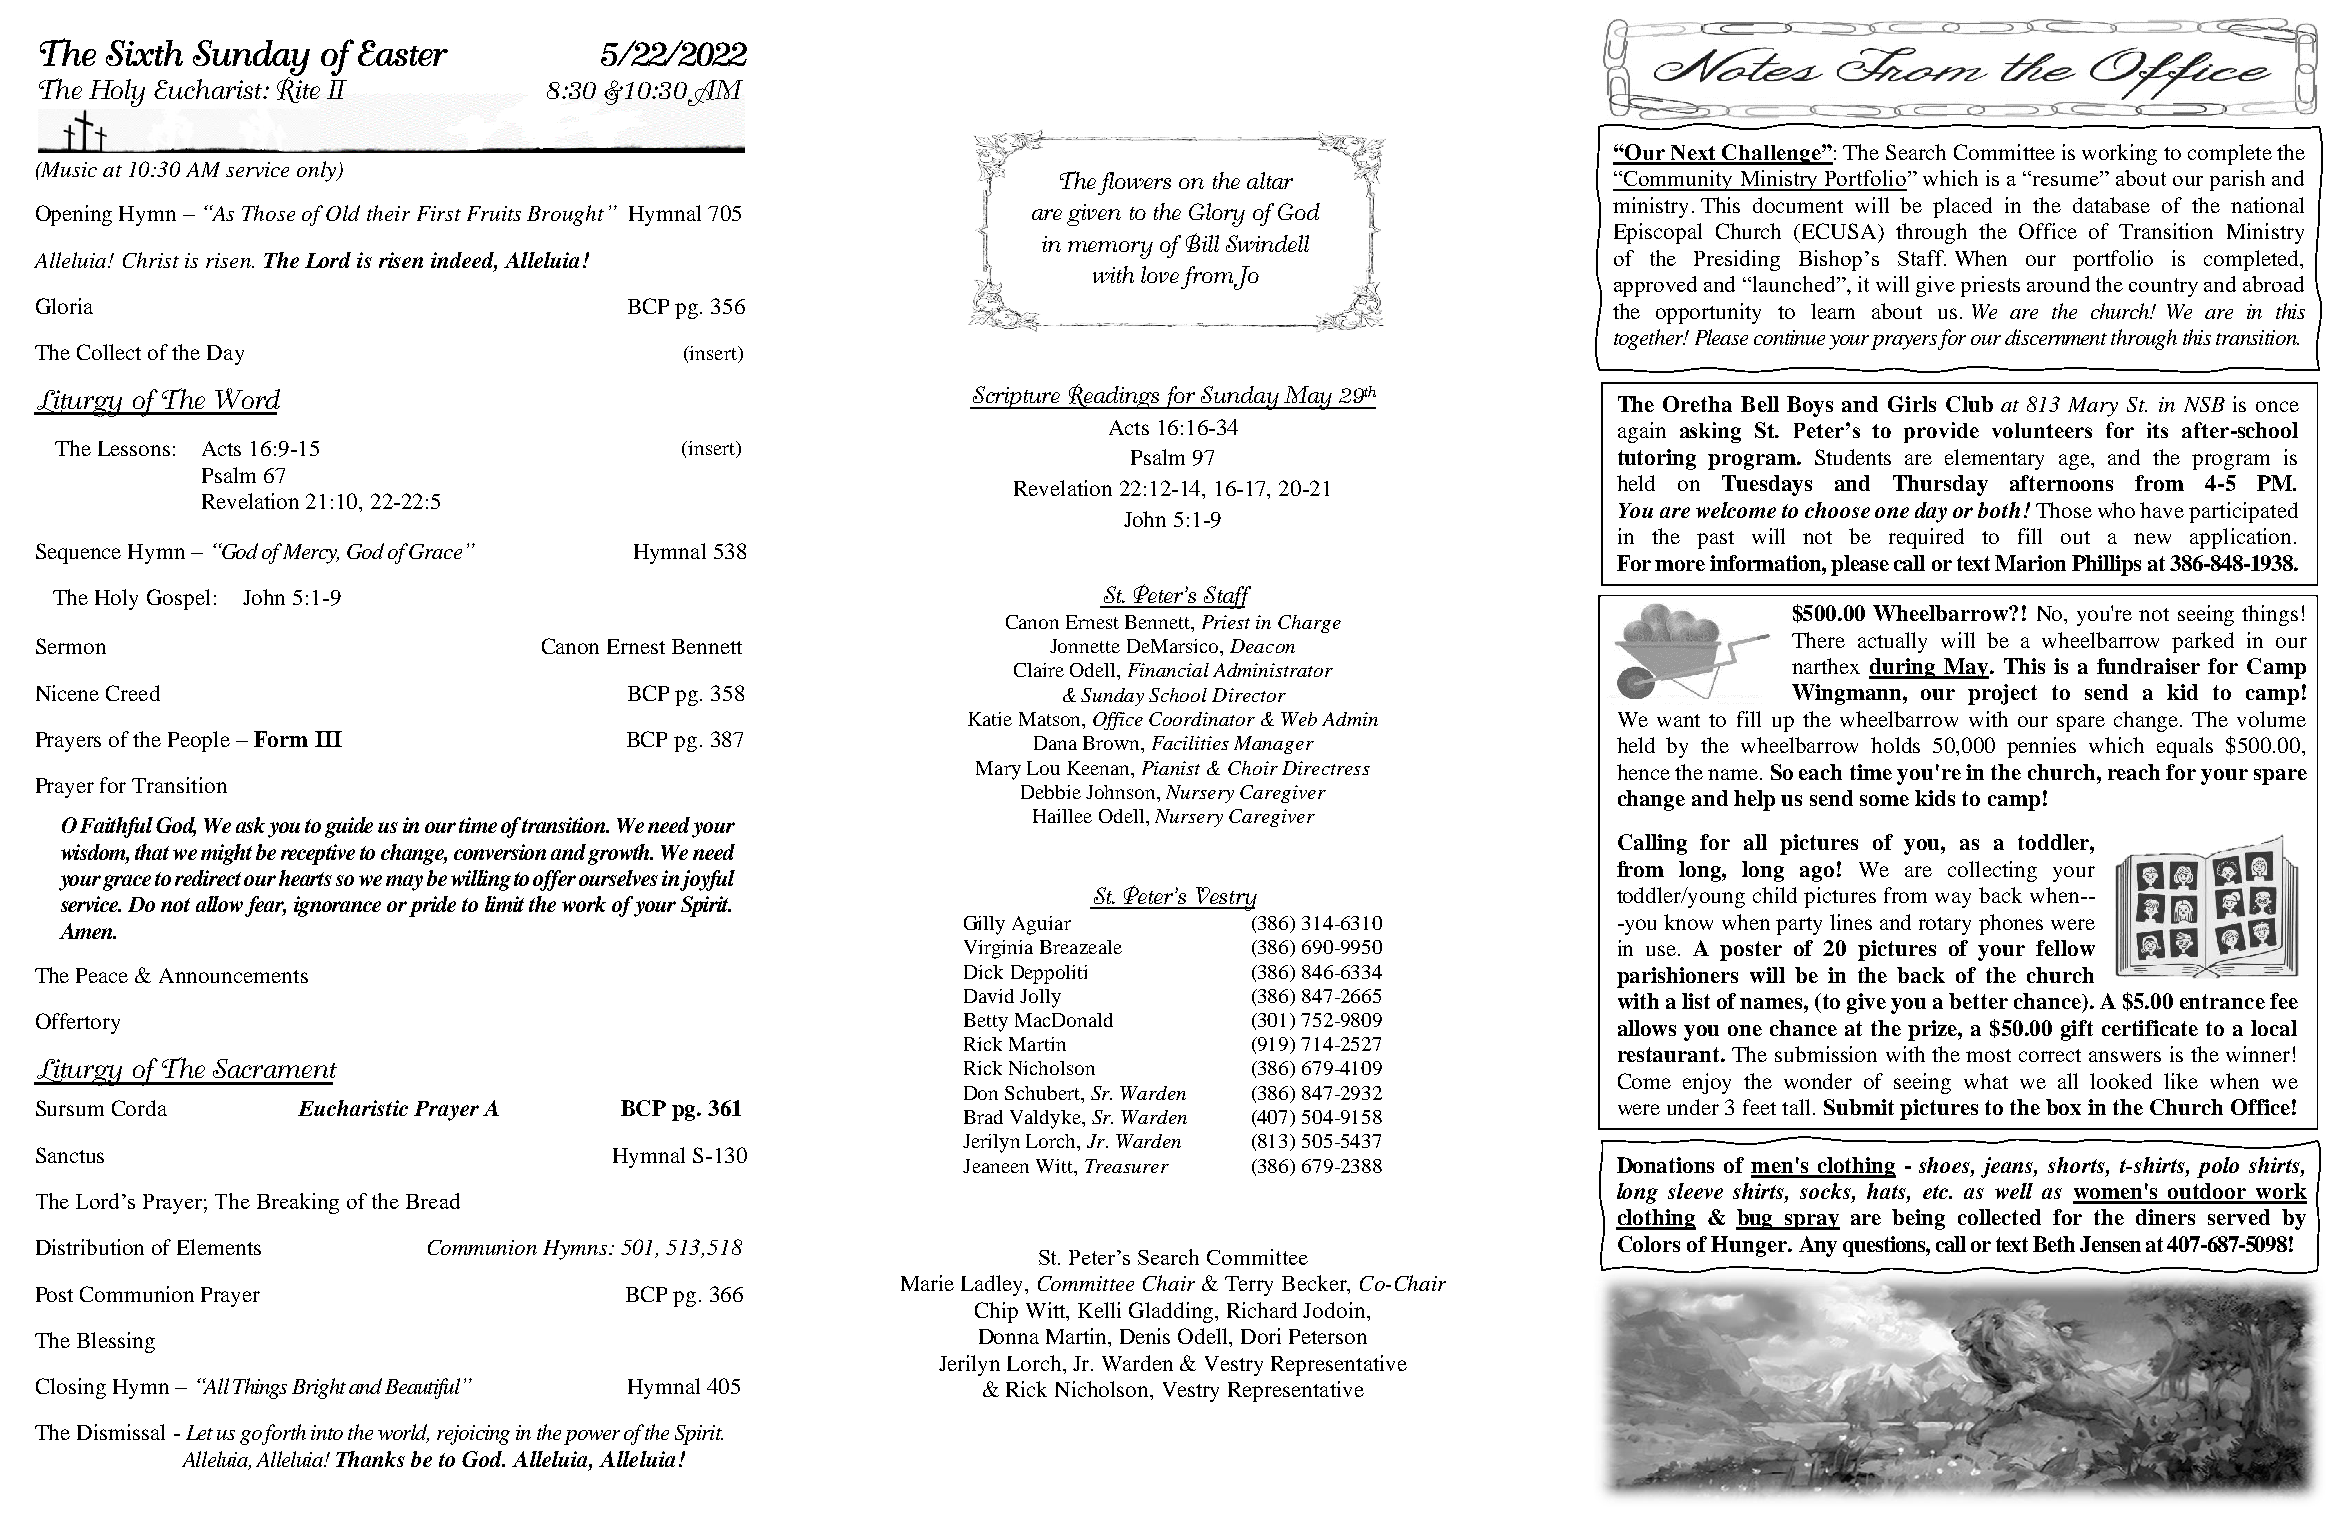  I want to click on III, so click(328, 739).
